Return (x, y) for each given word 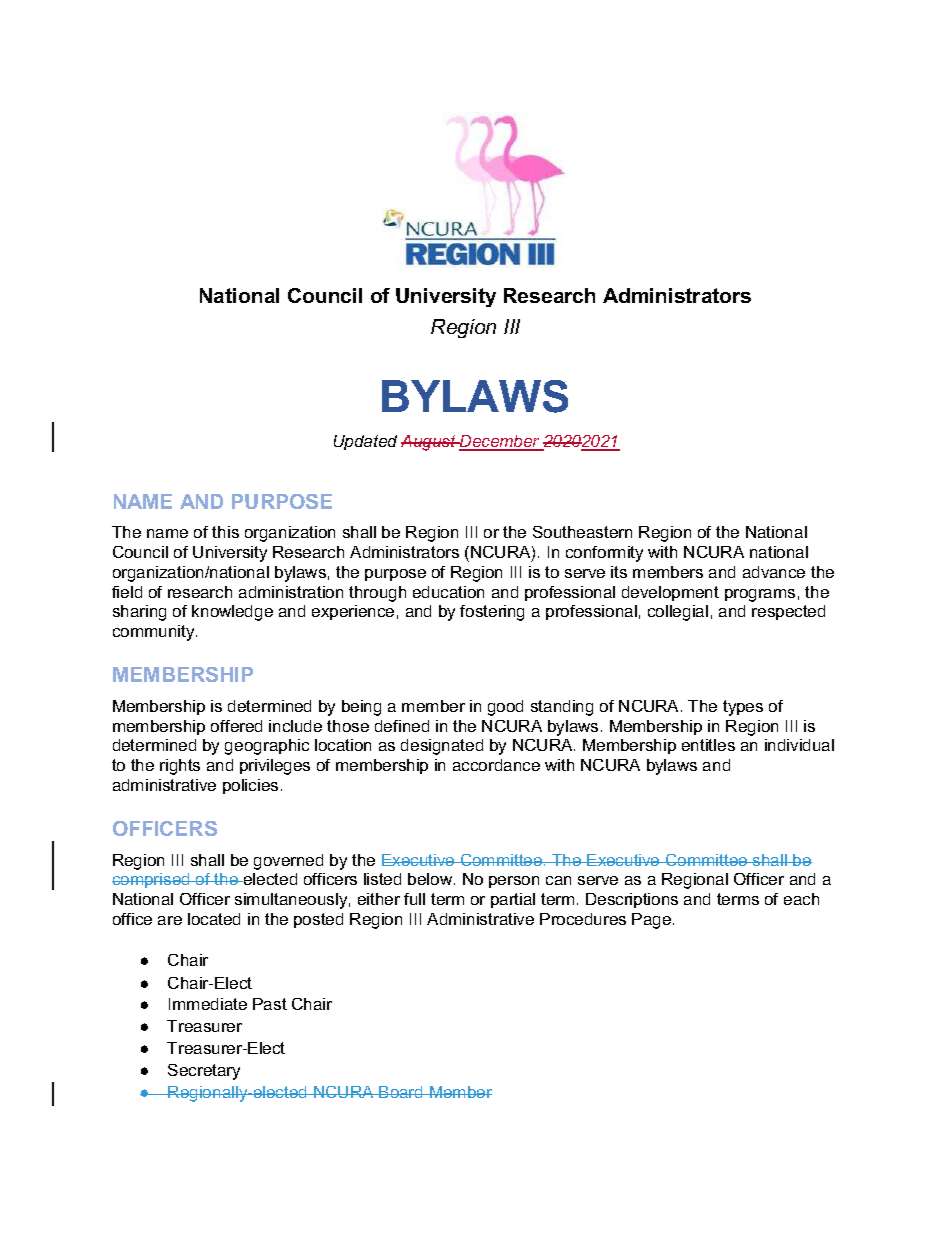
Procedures (583, 919)
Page (653, 921)
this (225, 532)
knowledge (232, 613)
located (214, 919)
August (429, 443)
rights (180, 767)
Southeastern (582, 532)
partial (513, 900)
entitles (708, 745)
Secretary (204, 1072)
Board (401, 1092)
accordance (496, 765)
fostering (492, 613)
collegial (678, 613)
